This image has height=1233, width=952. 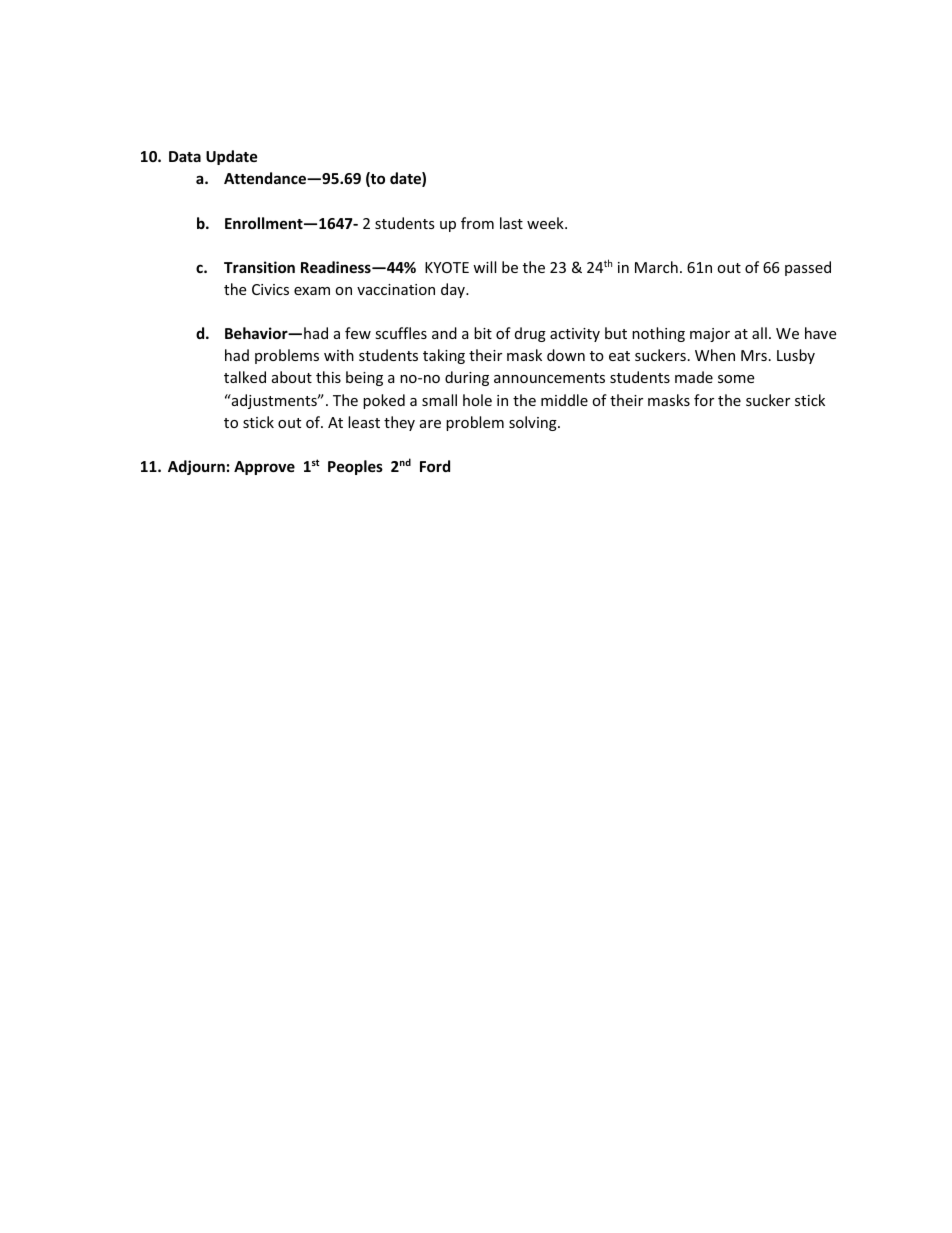 What do you see at coordinates (339, 355) in the image?
I see `with` at bounding box center [339, 355].
